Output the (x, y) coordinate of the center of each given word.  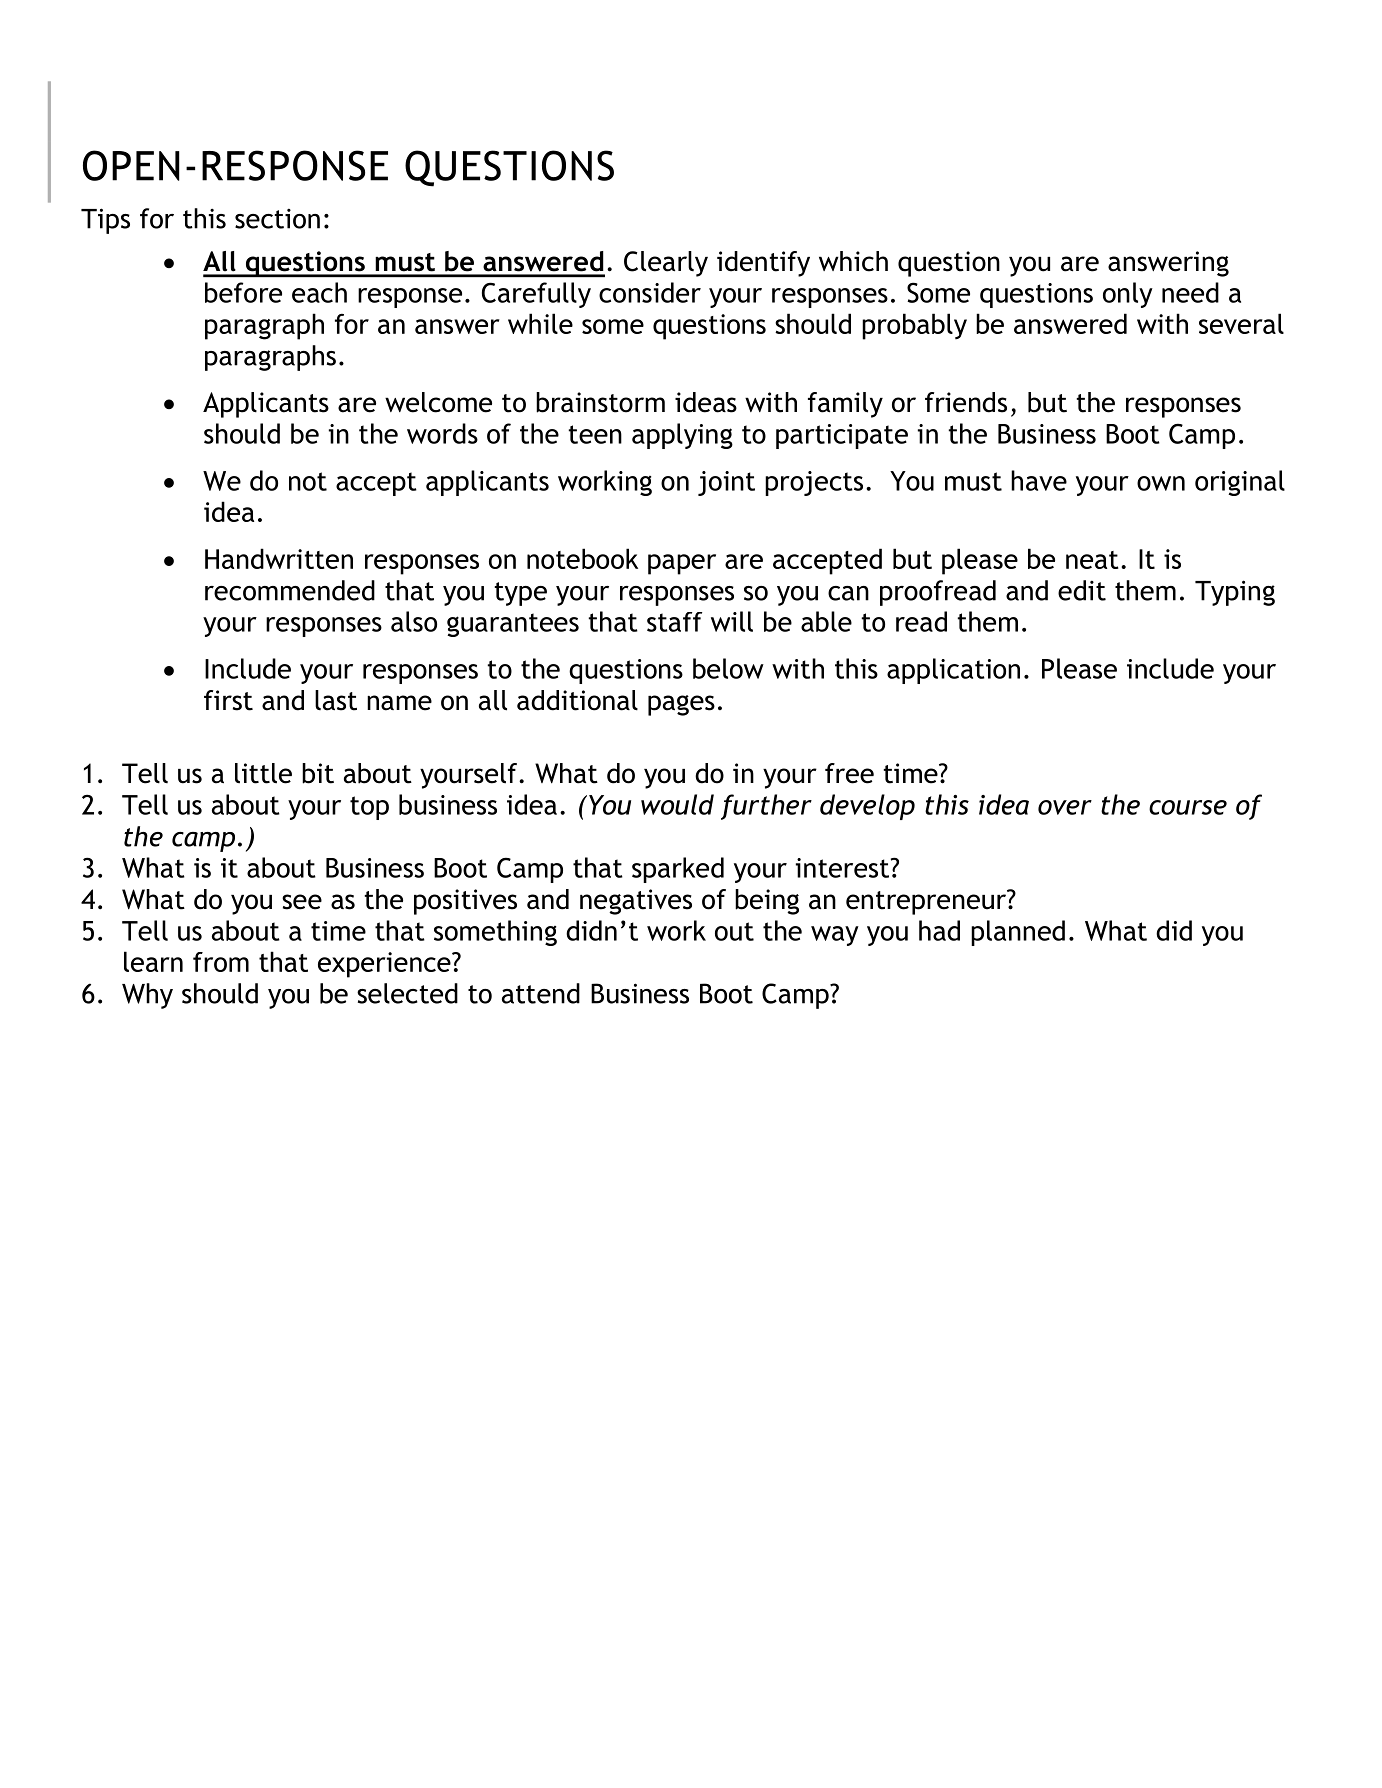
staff (674, 622)
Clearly (666, 264)
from (221, 962)
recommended (290, 590)
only (1128, 295)
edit (1082, 590)
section (277, 219)
